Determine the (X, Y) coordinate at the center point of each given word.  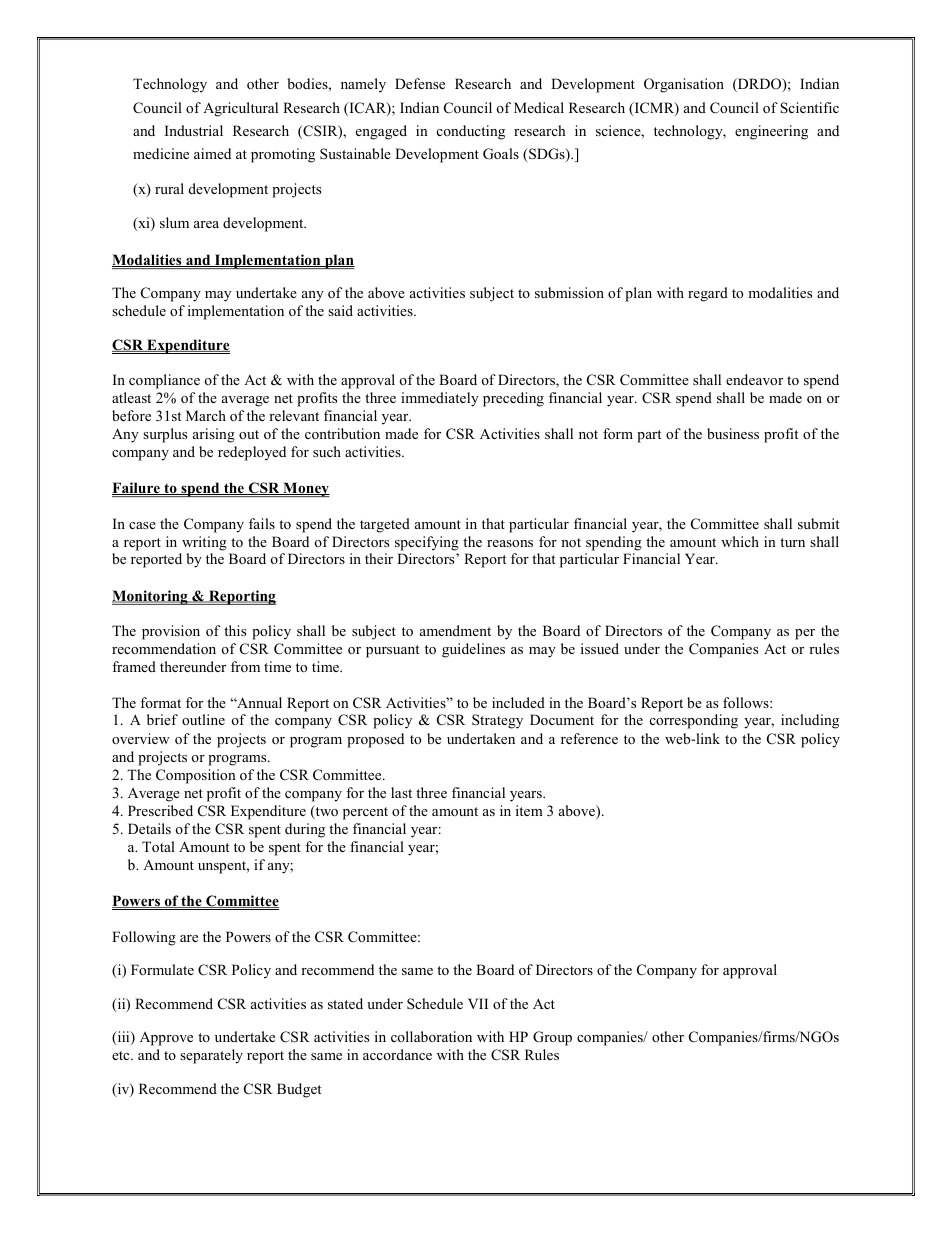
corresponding (694, 721)
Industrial (194, 130)
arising (214, 435)
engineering (771, 132)
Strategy (497, 721)
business (733, 433)
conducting (471, 132)
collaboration (431, 1036)
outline (203, 719)
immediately (440, 399)
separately (211, 1056)
